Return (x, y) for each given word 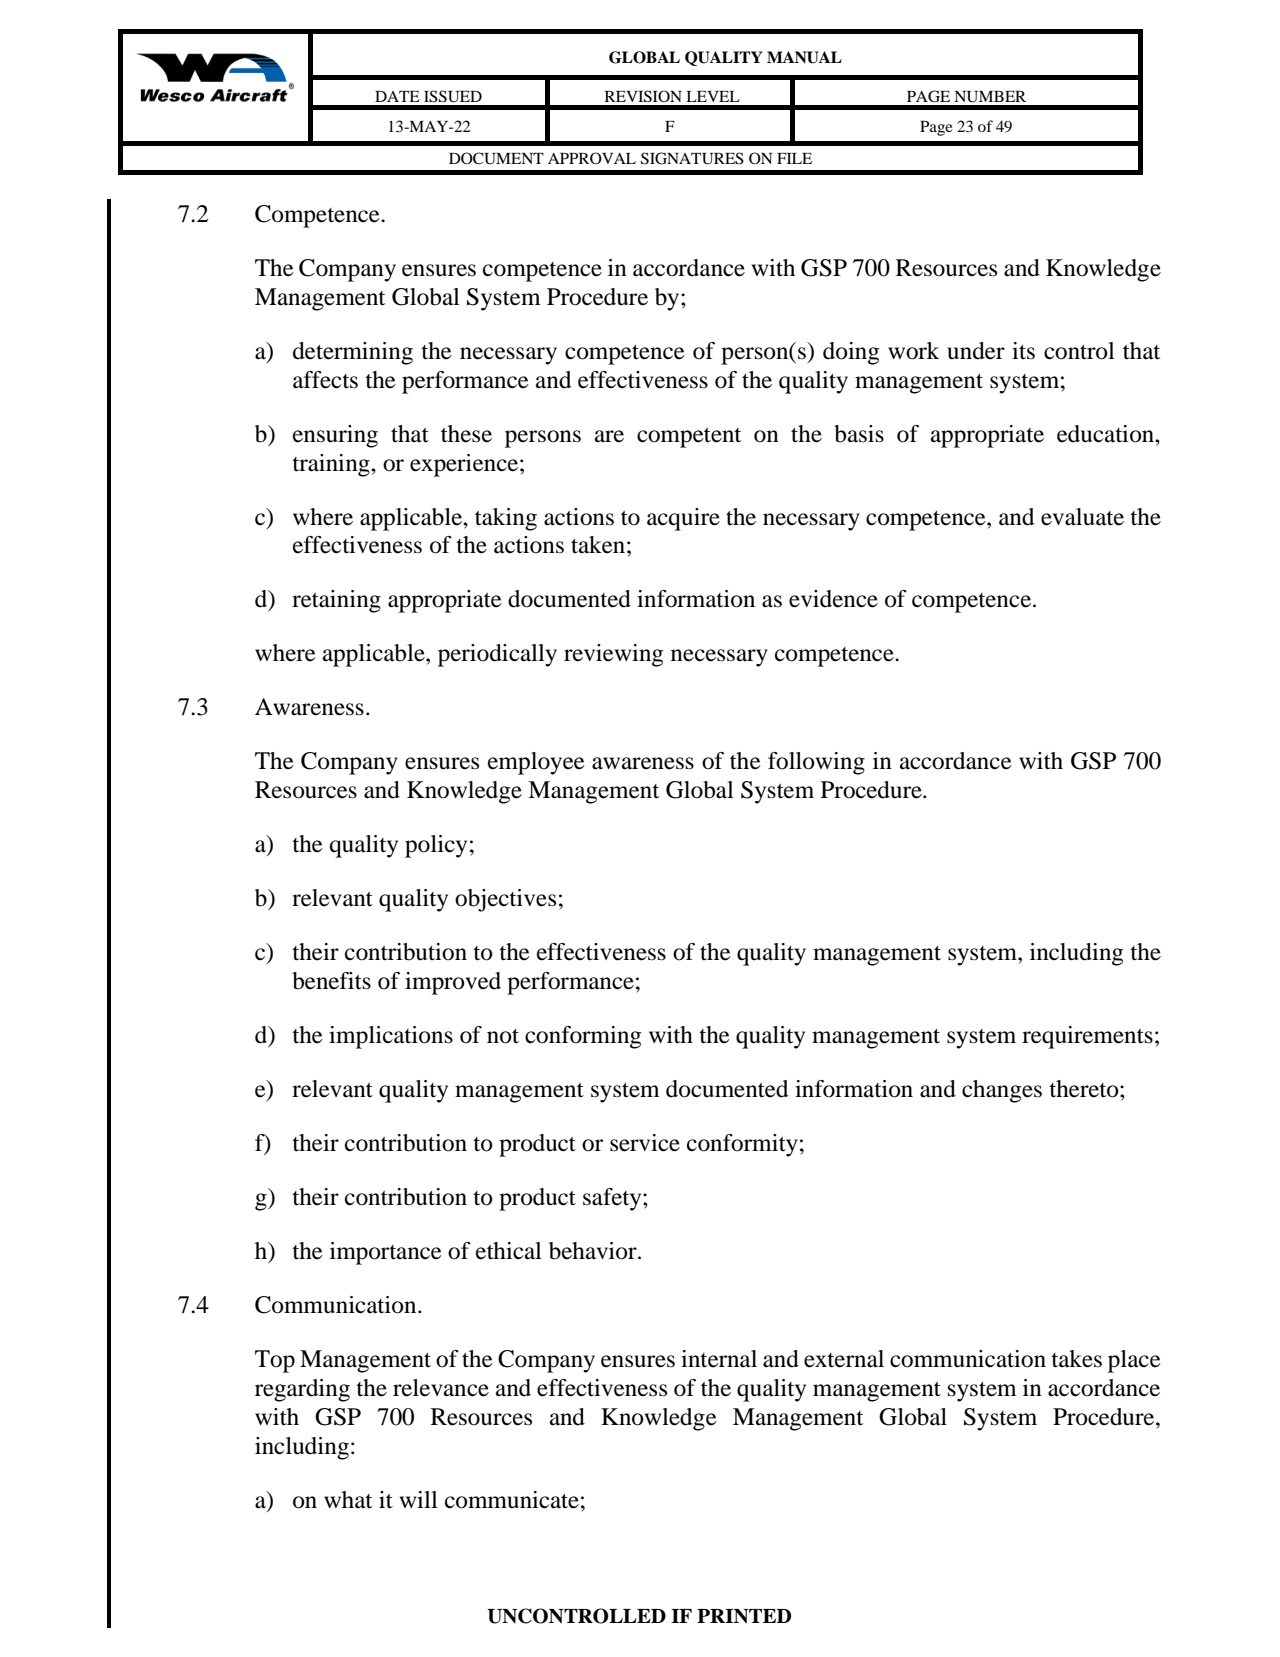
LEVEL (713, 96)
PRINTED (744, 1616)
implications (391, 1037)
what (348, 1500)
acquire (683, 519)
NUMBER (990, 97)
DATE (397, 96)
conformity (742, 1145)
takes (1076, 1359)
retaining (336, 601)
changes (1002, 1091)
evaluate (1082, 517)
